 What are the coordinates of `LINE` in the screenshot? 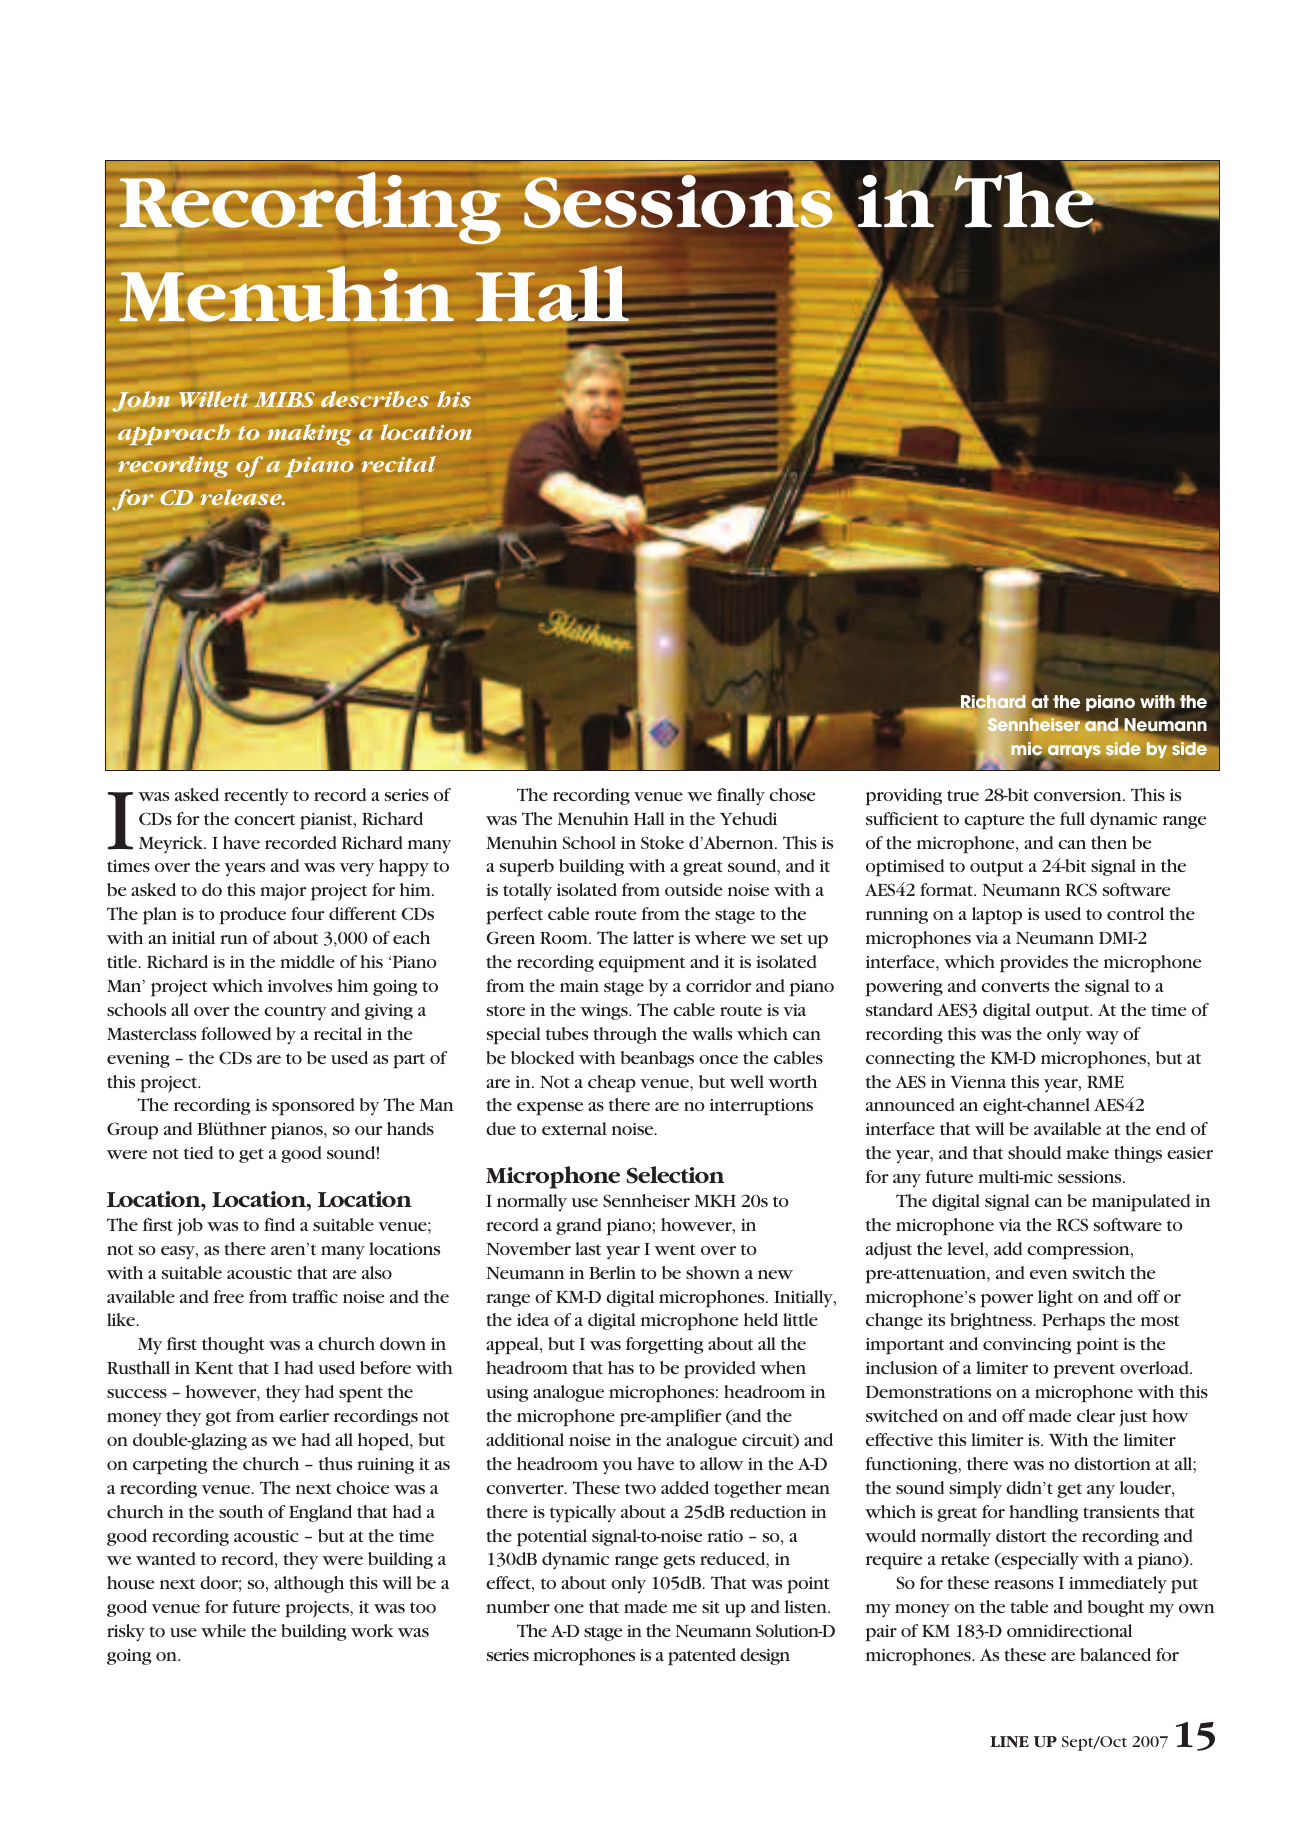 It's located at (1009, 1742).
